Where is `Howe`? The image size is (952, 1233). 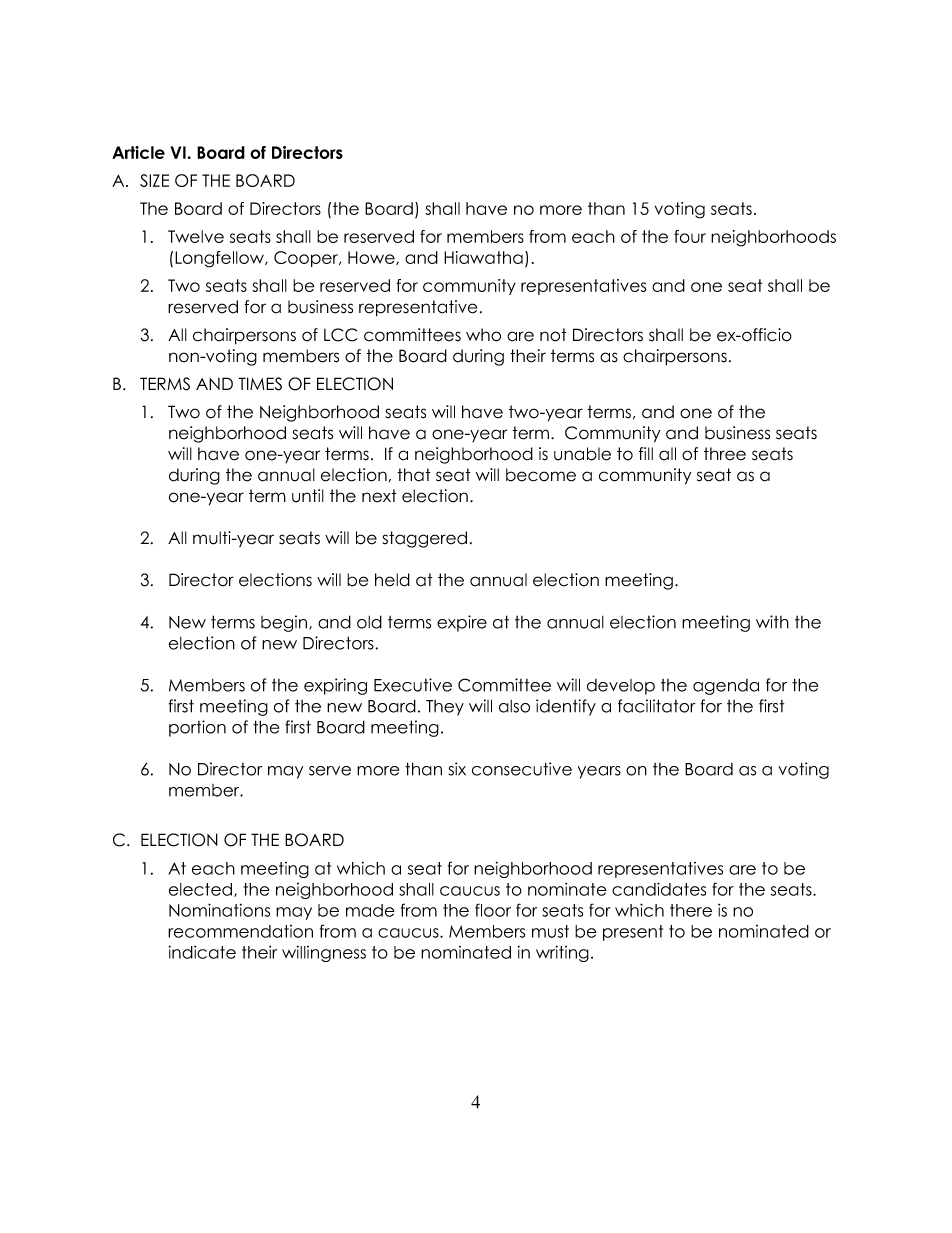 Howe is located at coordinates (372, 258).
